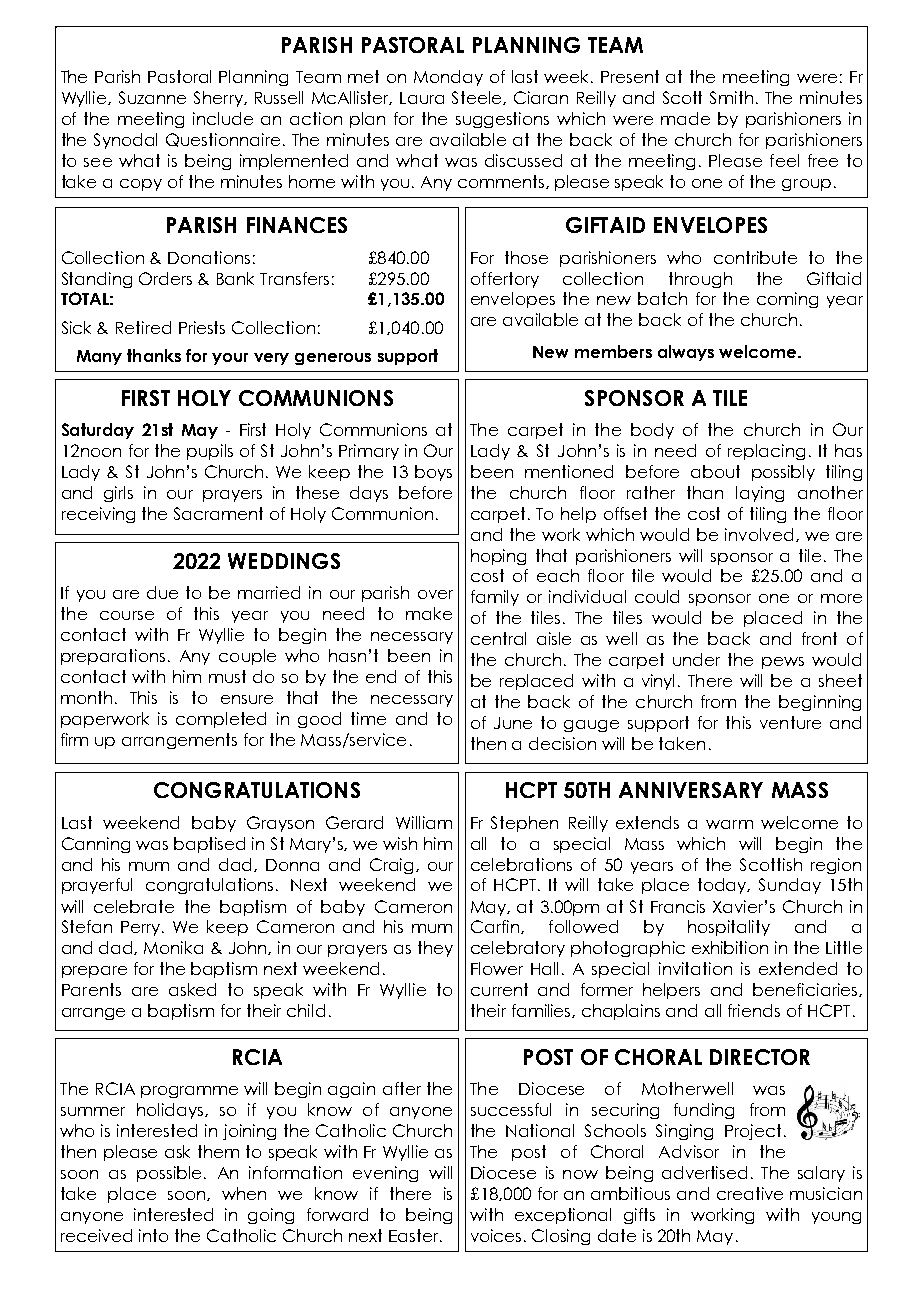 The height and width of the document is (1308, 924). I want to click on voices, so click(498, 1235).
